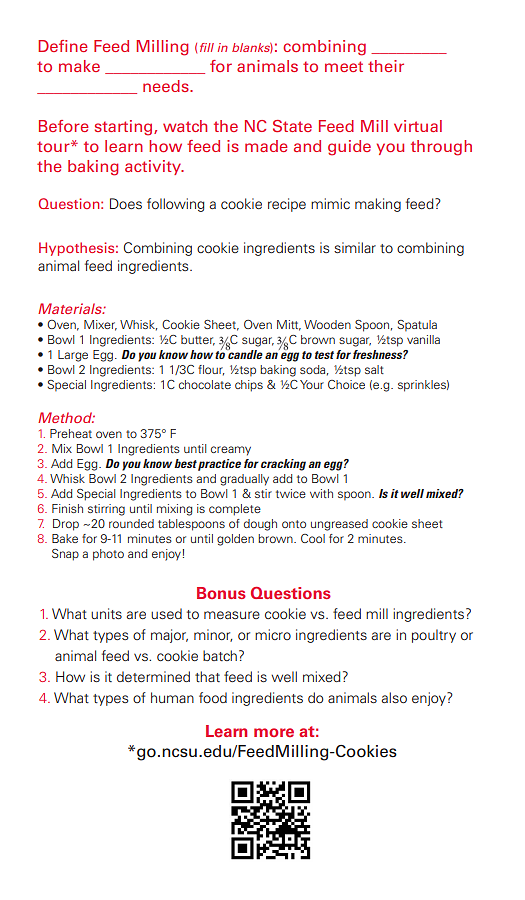  Describe the element at coordinates (374, 369) in the screenshot. I see `salt` at that location.
